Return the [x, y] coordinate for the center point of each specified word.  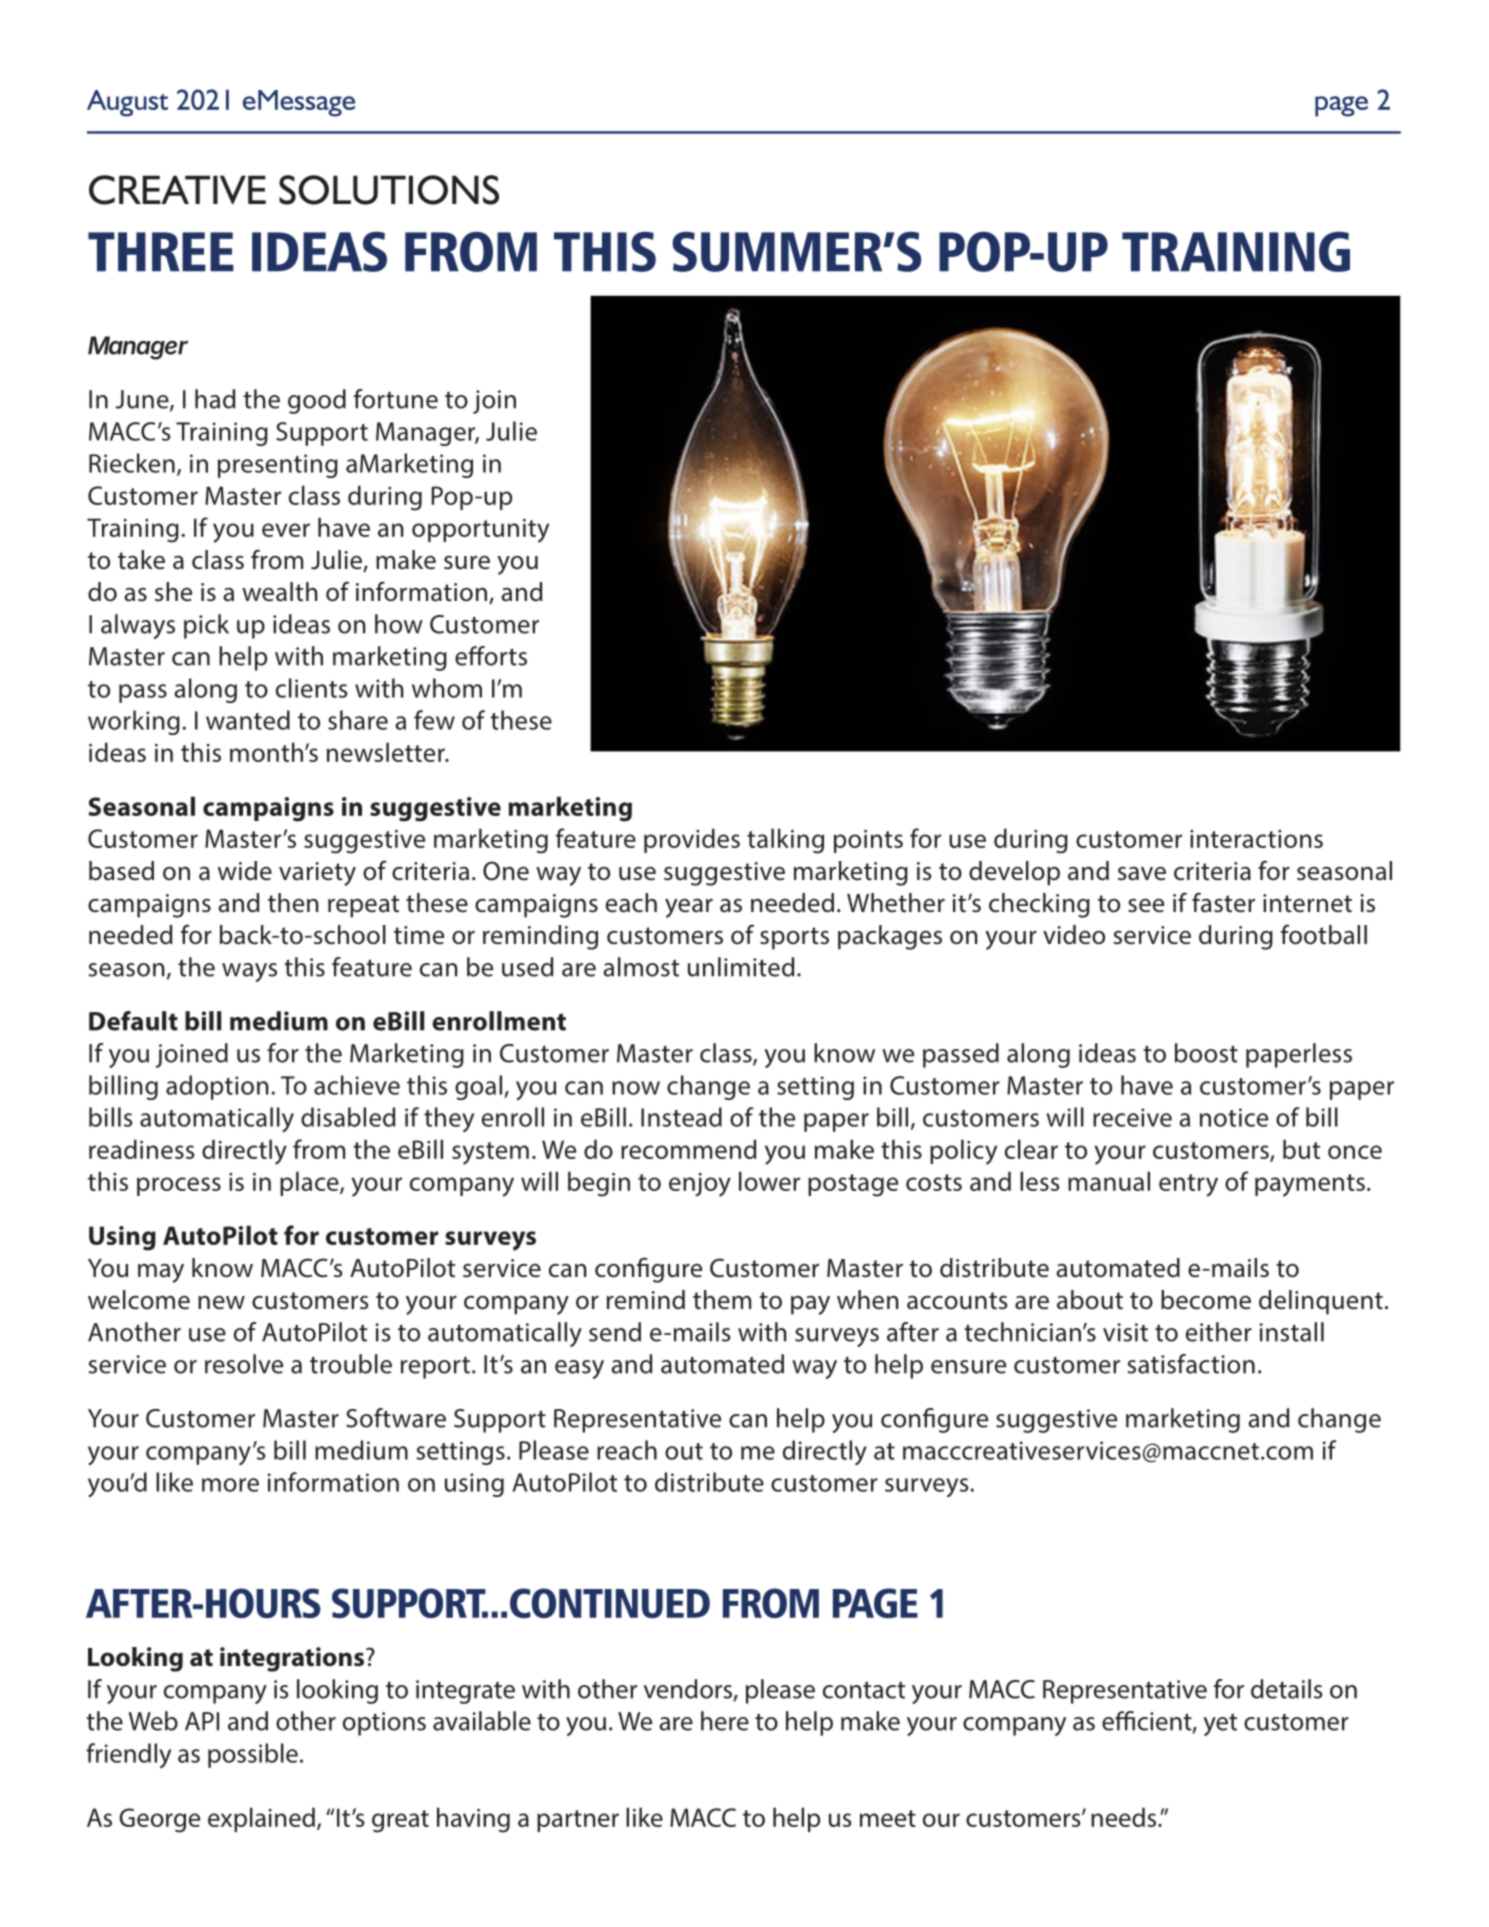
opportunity [480, 531]
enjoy [700, 1185]
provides [692, 840]
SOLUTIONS [389, 190]
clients [311, 688]
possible [253, 1755]
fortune [396, 399]
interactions [1256, 839]
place [310, 1183]
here [725, 1721]
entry [1188, 1185]
